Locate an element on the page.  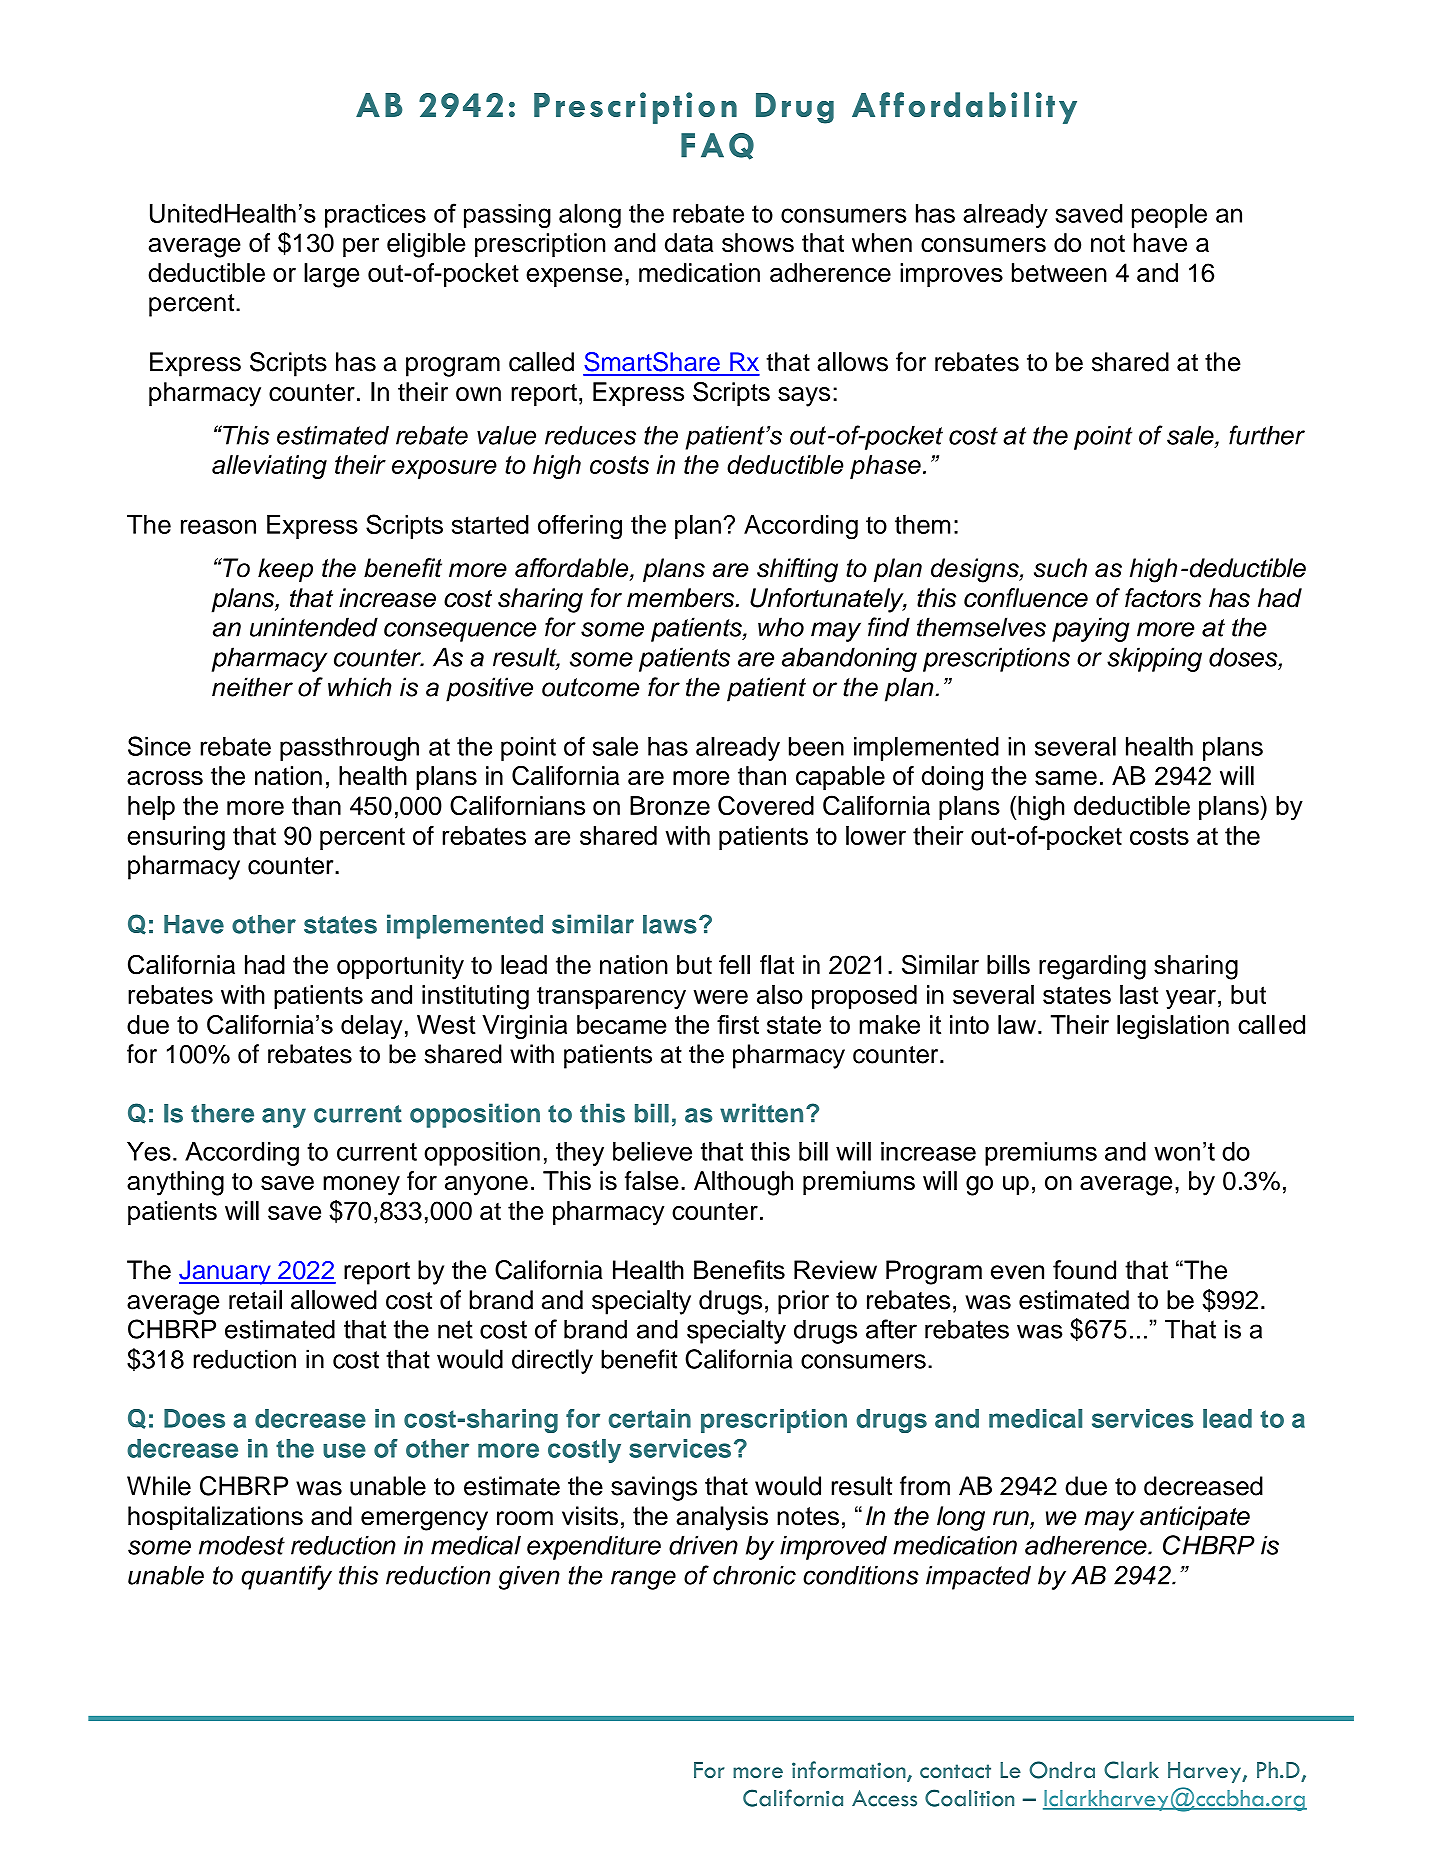
quantify is located at coordinates (286, 1577).
